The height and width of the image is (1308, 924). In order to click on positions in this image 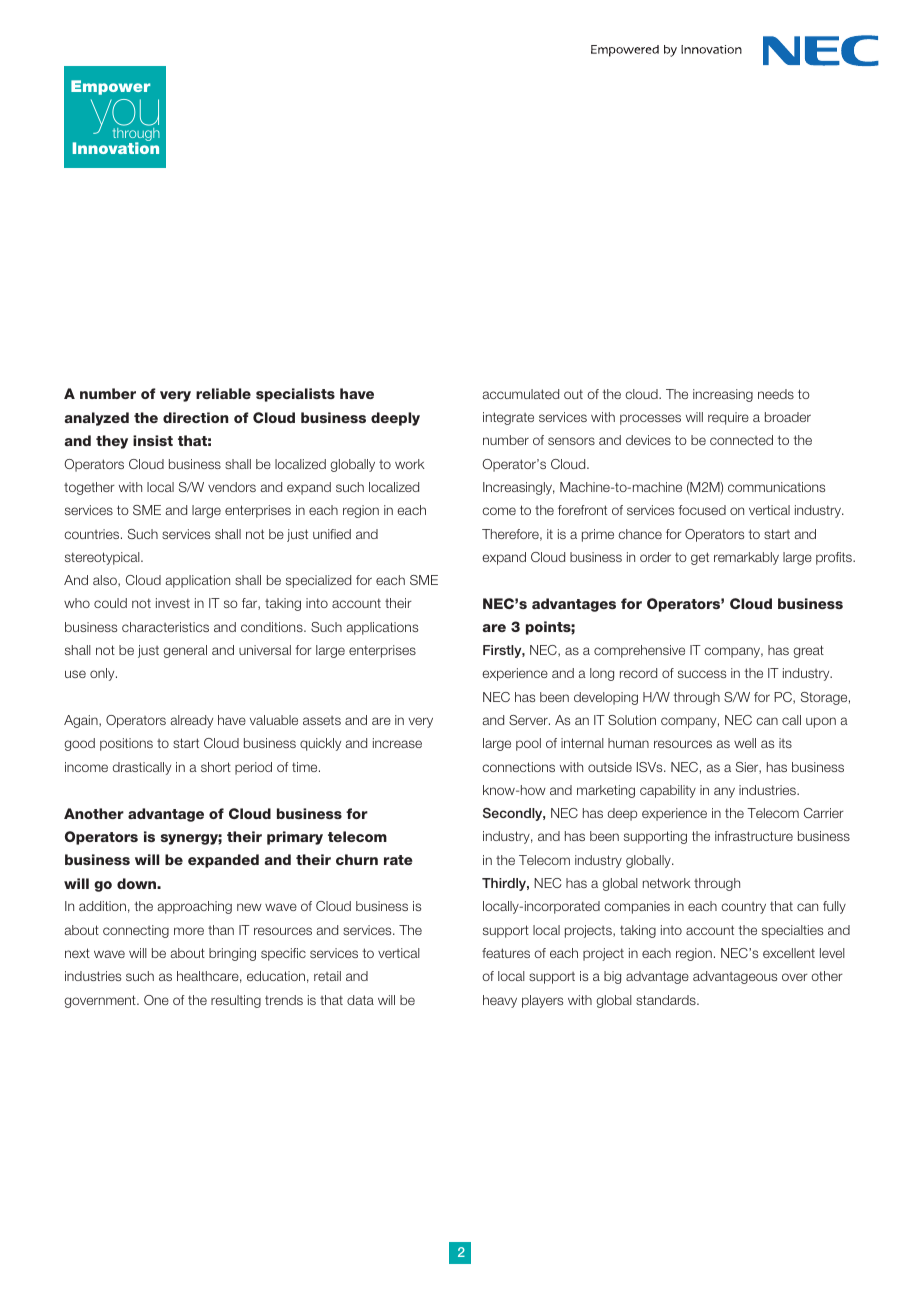, I will do `click(126, 744)`.
